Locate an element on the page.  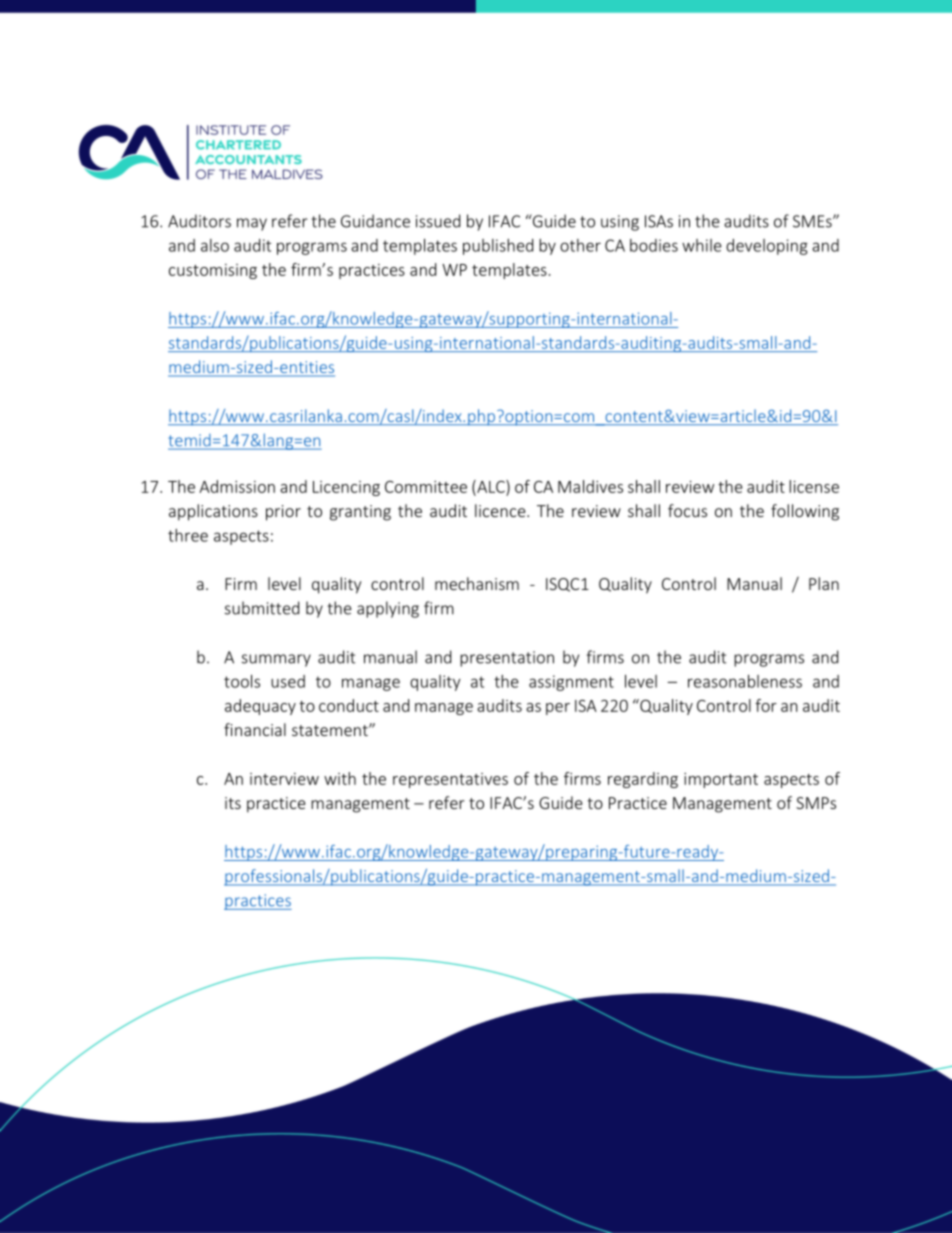
customising is located at coordinates (213, 271).
